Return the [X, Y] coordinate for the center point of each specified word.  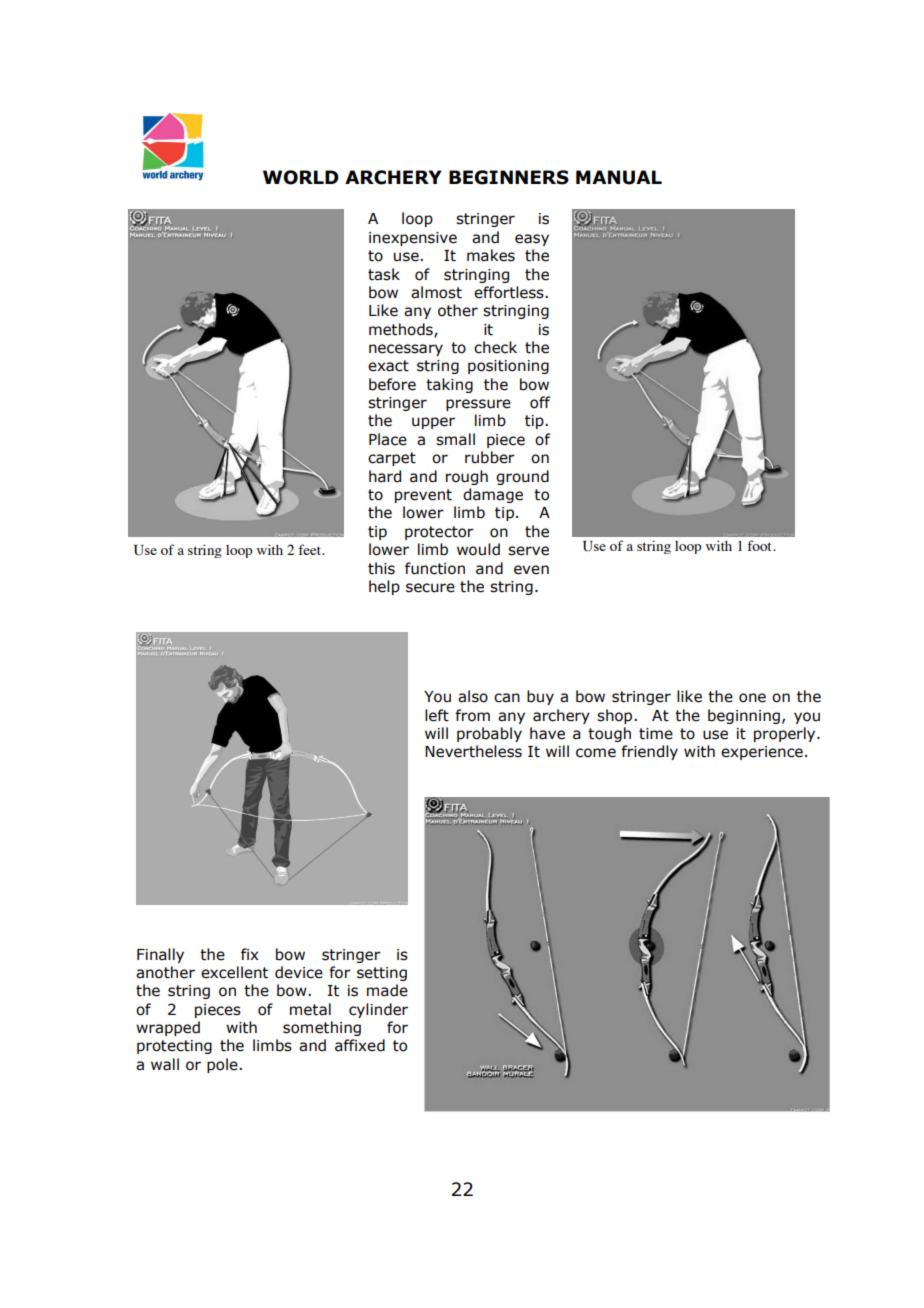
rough [467, 477]
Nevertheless [473, 751]
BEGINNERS [509, 177]
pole [223, 1065]
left [437, 715]
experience [762, 753]
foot [760, 545]
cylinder [378, 1010]
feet [310, 549]
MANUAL [619, 177]
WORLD [301, 177]
